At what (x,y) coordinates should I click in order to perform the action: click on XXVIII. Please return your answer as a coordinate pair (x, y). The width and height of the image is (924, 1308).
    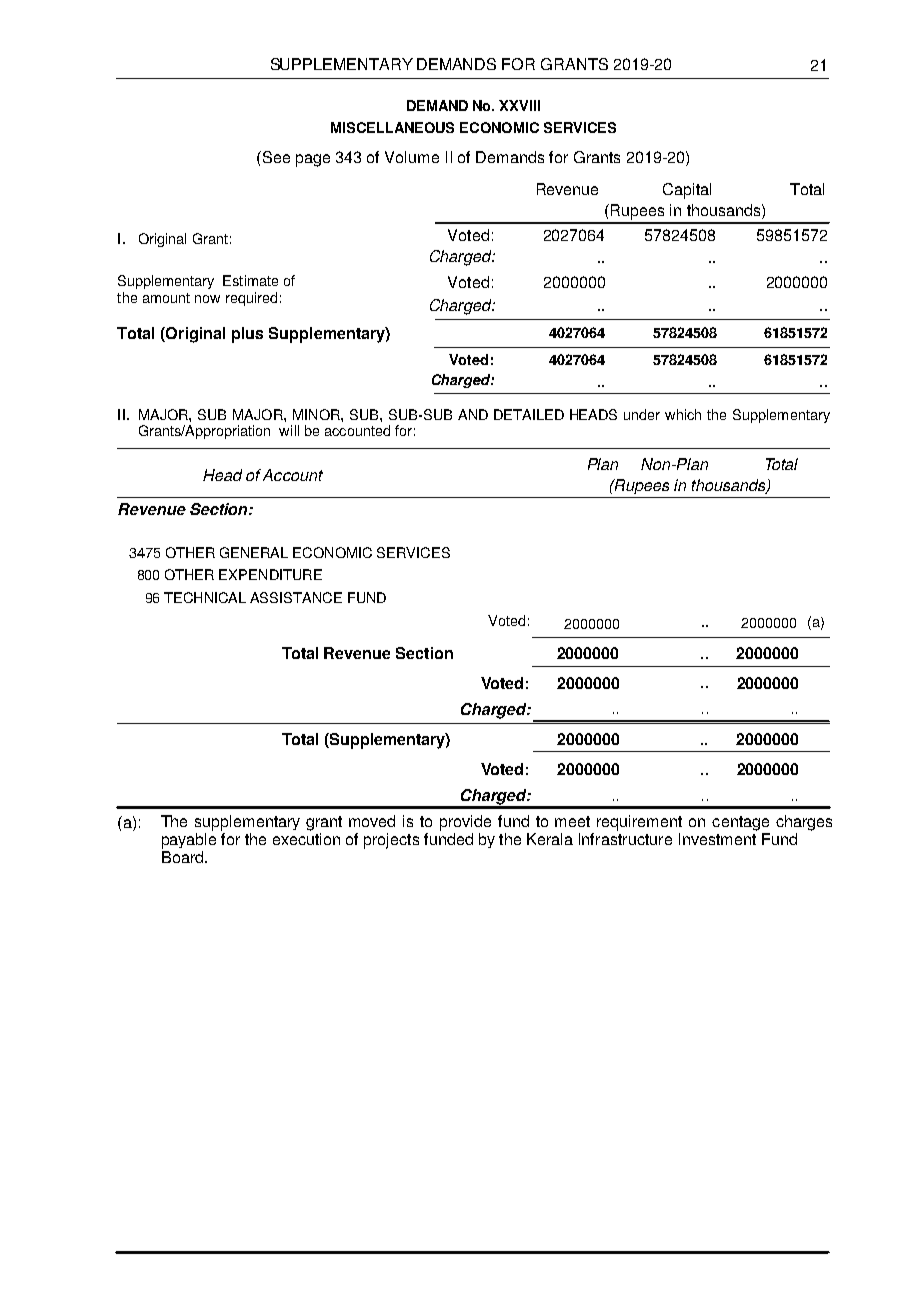
    Looking at the image, I should click on (519, 105).
